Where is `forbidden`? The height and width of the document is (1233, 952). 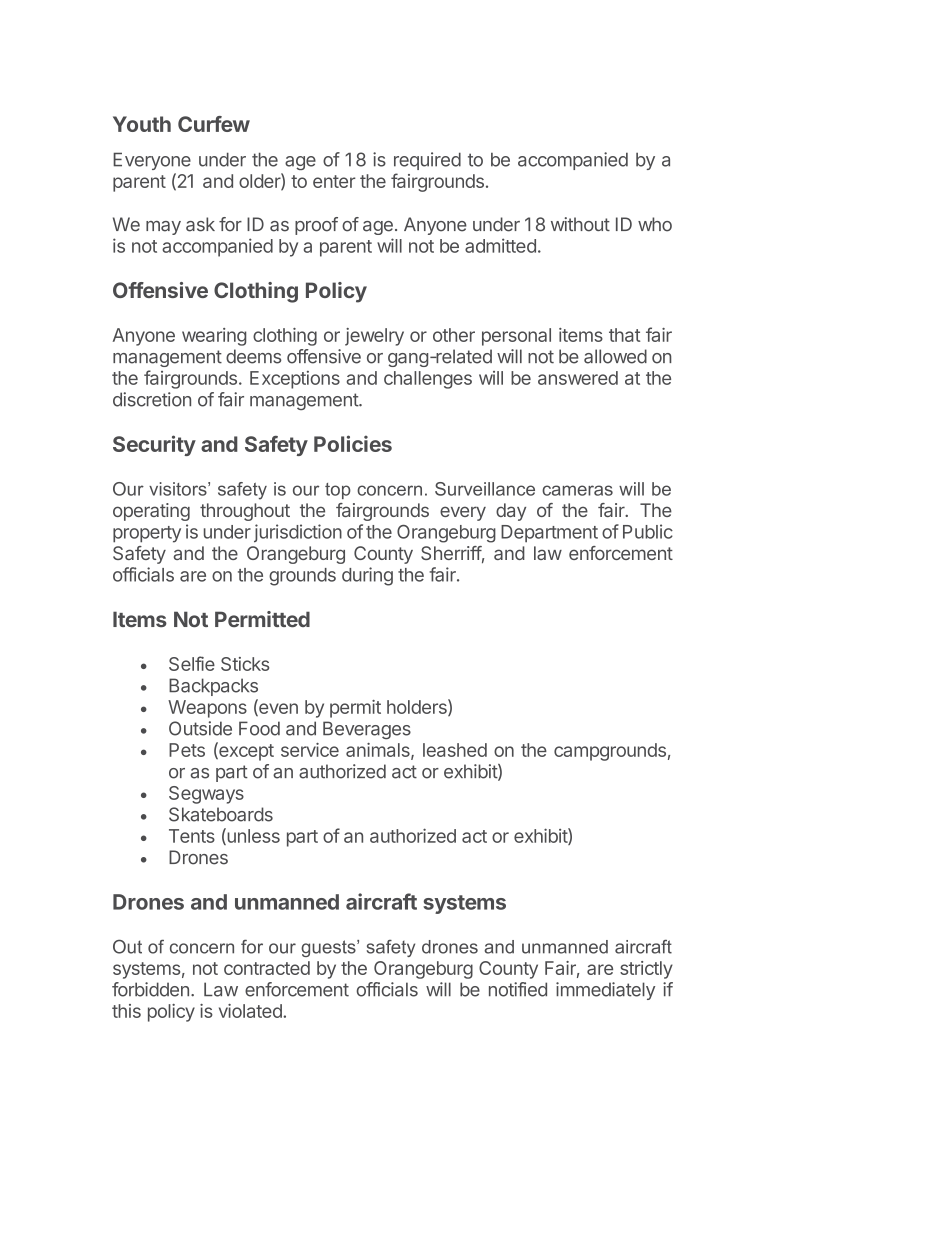 forbidden is located at coordinates (150, 989).
